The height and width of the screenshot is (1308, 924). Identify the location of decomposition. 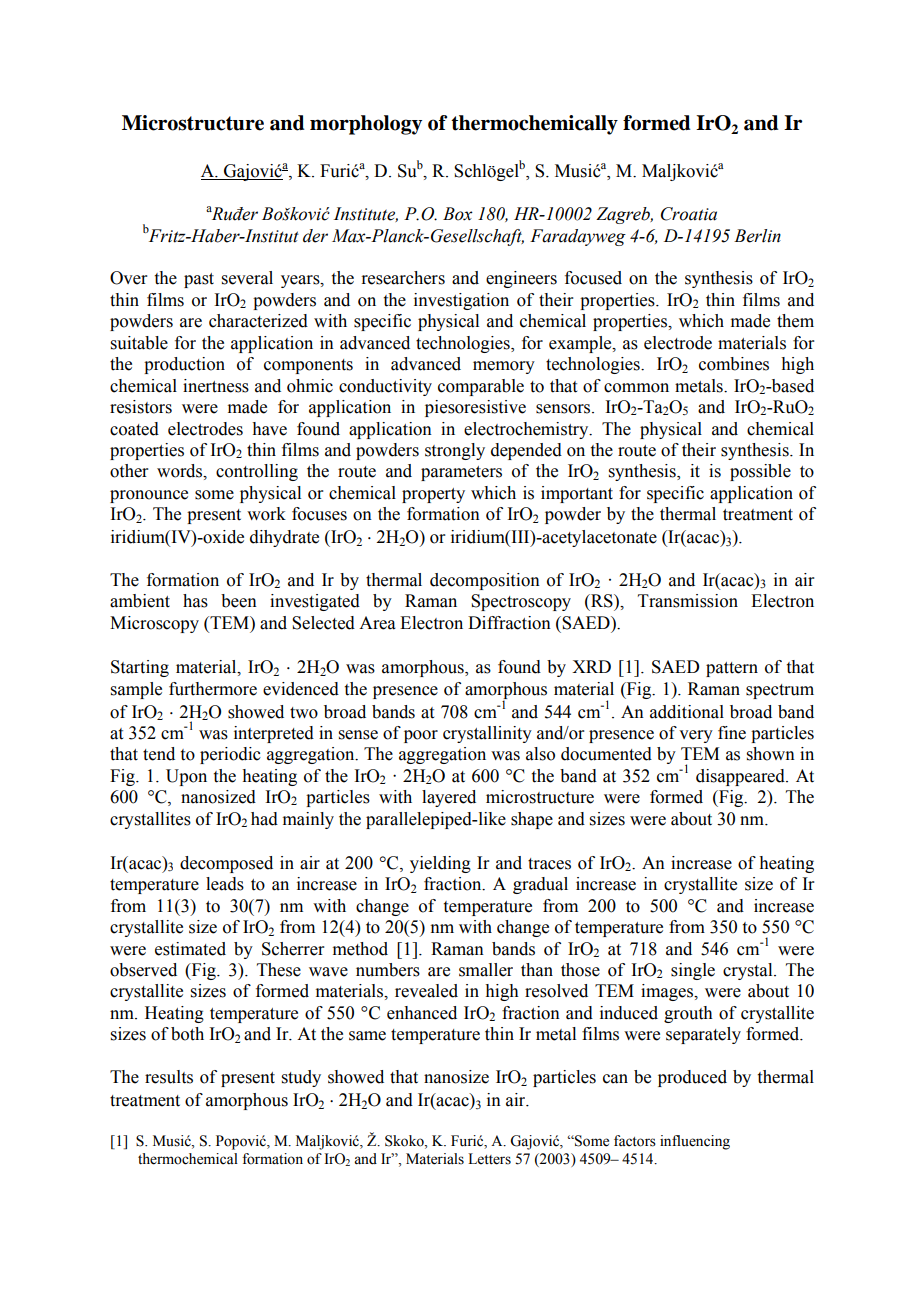
(485, 581).
